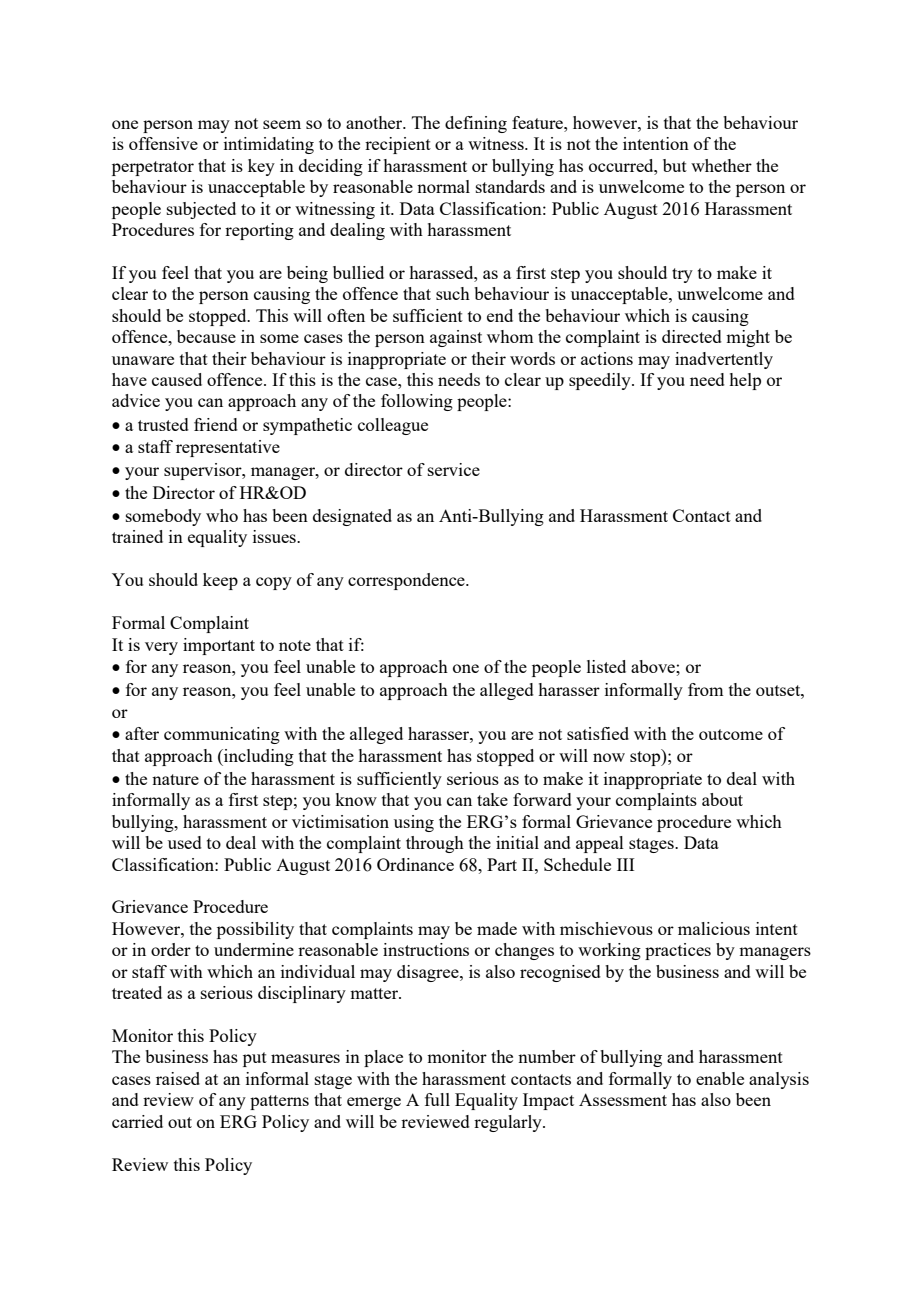 The height and width of the screenshot is (1308, 924). I want to click on nature, so click(175, 779).
